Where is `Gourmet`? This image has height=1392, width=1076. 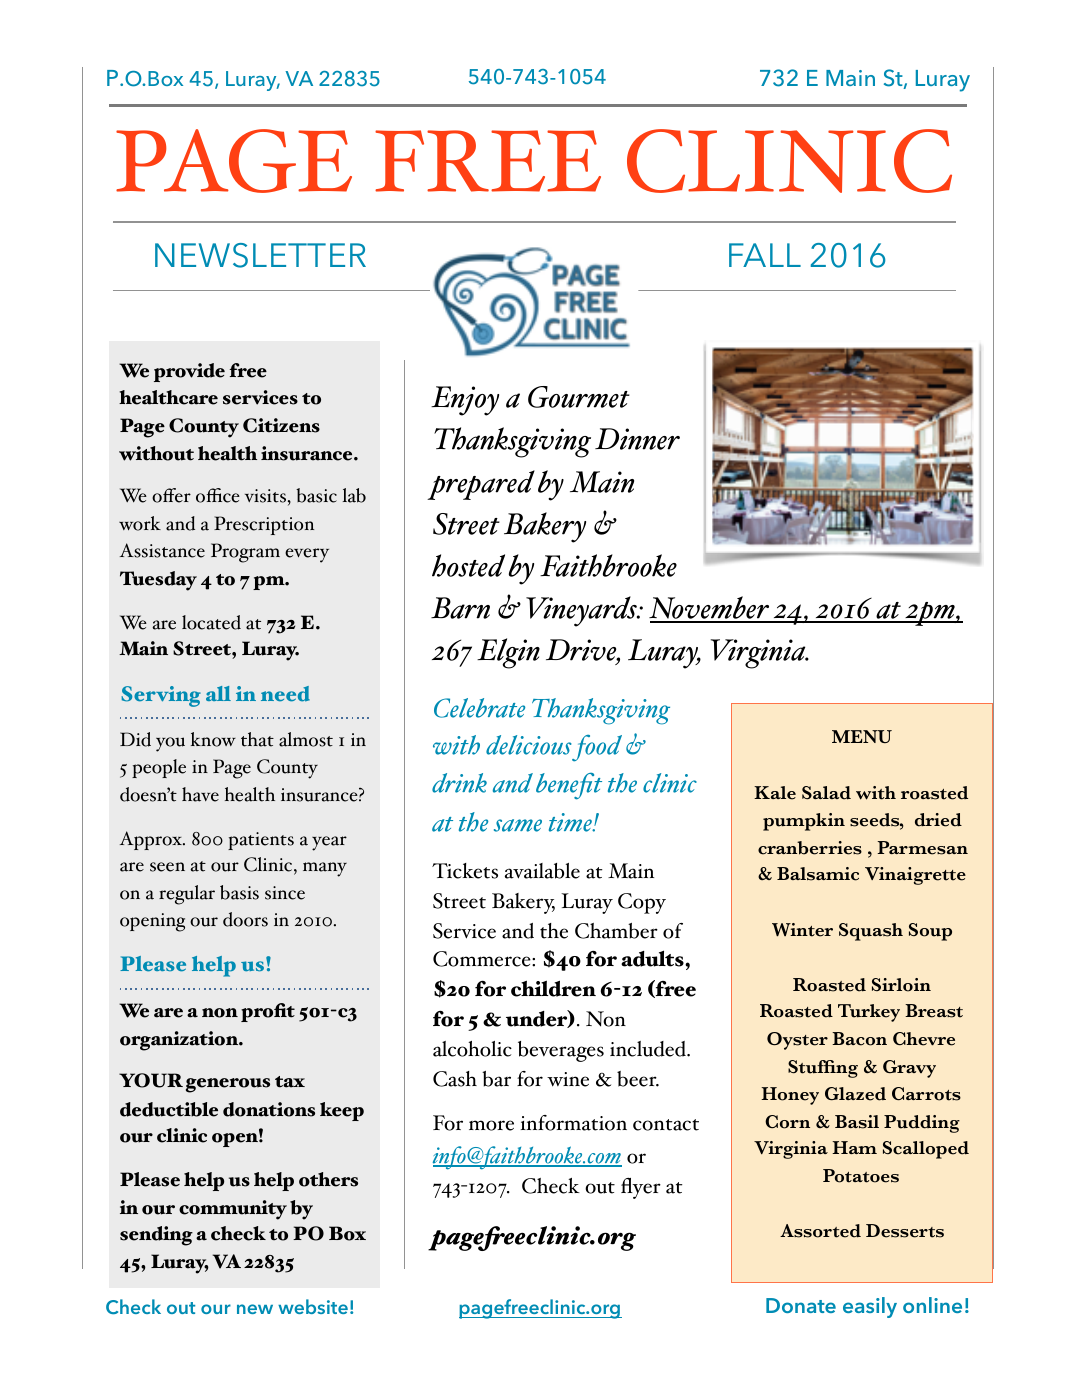
Gourmet is located at coordinates (579, 397).
